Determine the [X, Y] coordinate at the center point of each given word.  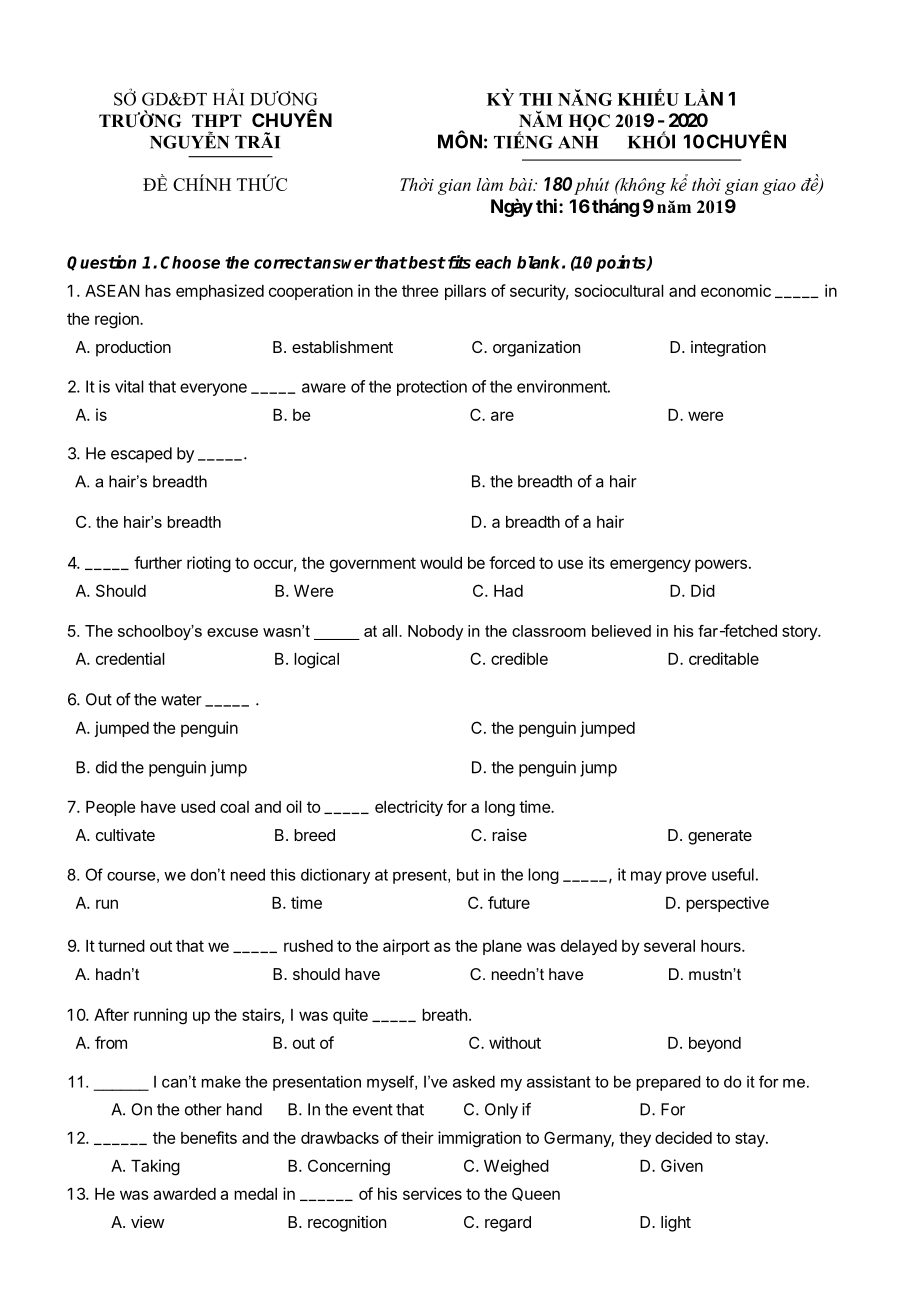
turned [121, 946]
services [432, 1193]
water [181, 700]
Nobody [435, 632]
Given [682, 1165]
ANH [578, 142]
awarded [184, 1194]
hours [722, 946]
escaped [141, 455]
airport [406, 947]
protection [432, 388]
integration [728, 349]
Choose [190, 262]
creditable [724, 658]
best [427, 262]
